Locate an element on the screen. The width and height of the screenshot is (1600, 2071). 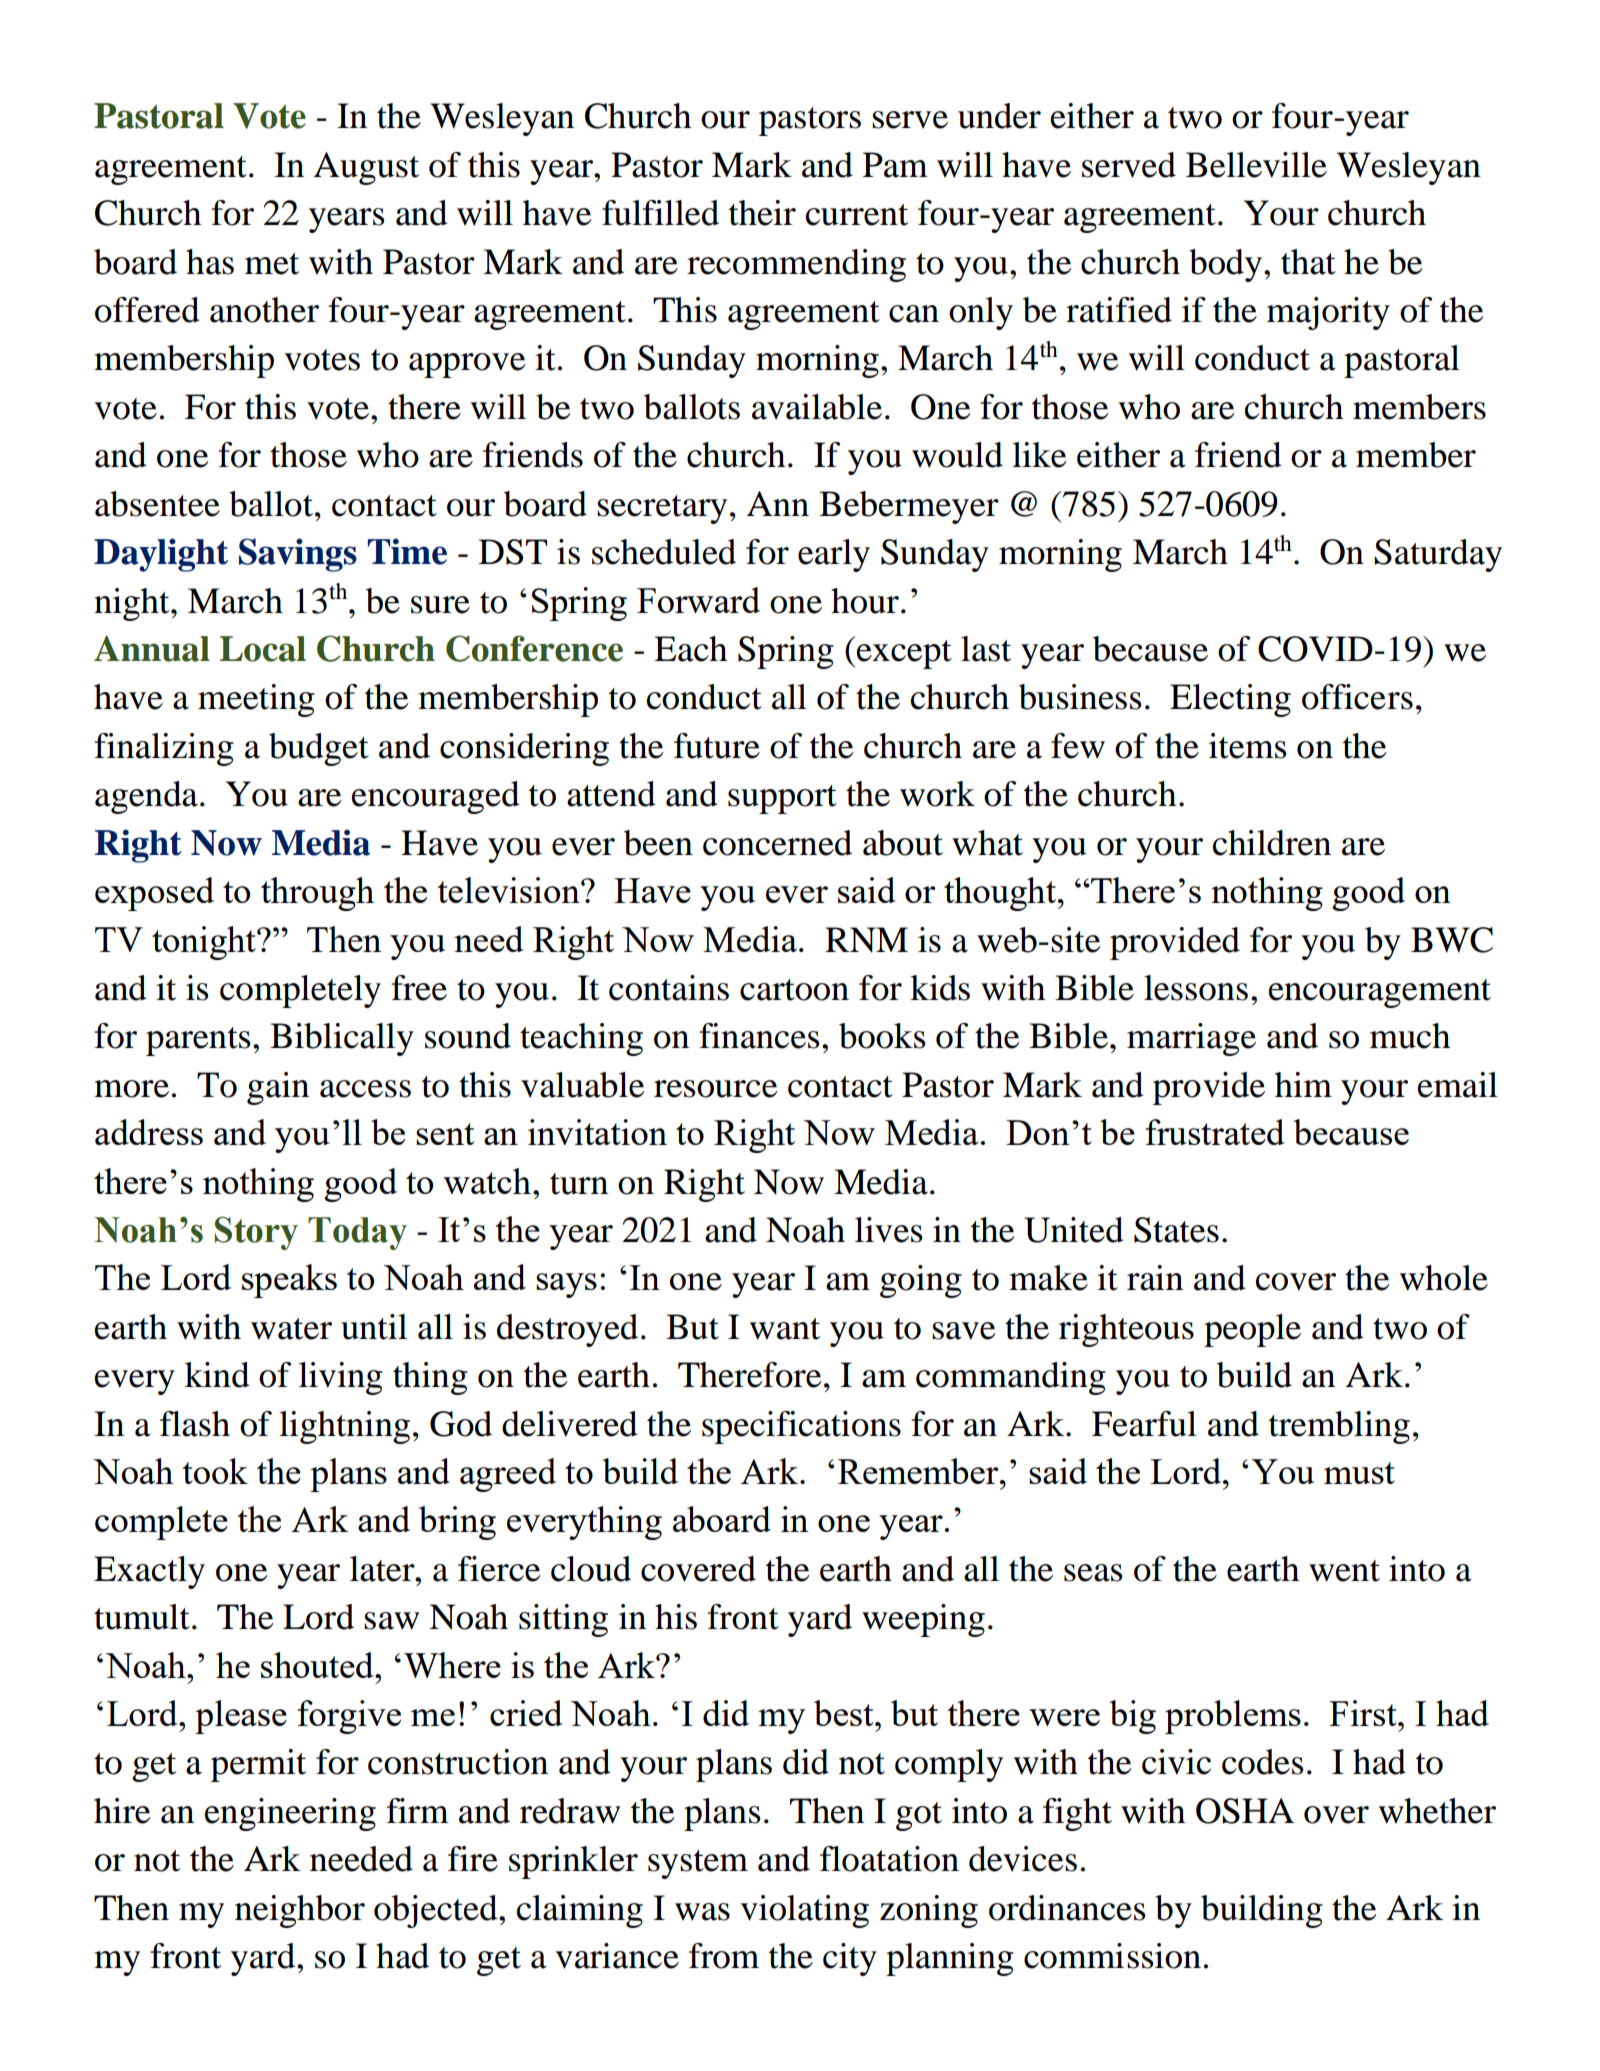
Biblically is located at coordinates (342, 1039).
